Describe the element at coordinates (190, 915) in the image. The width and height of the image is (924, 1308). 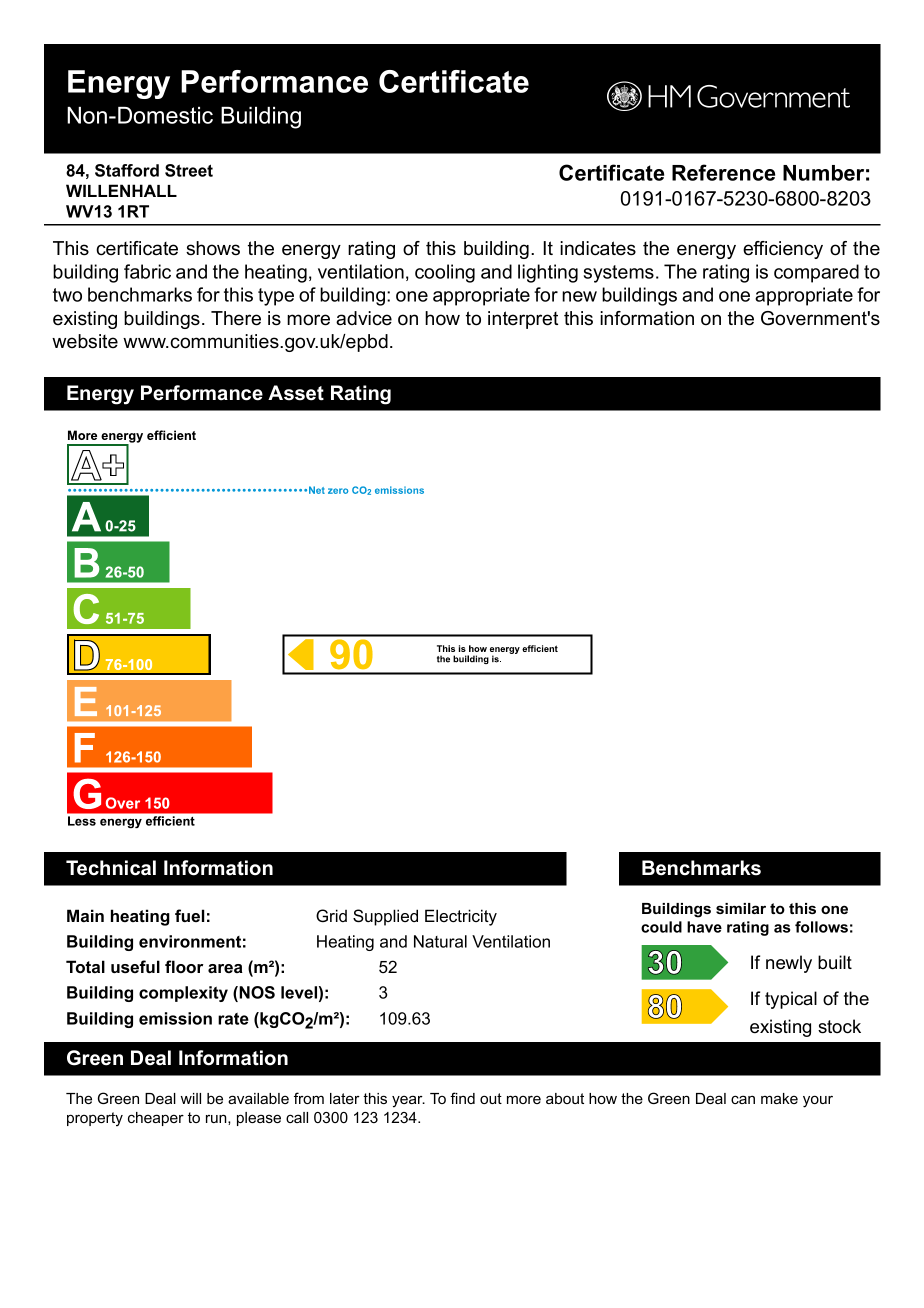
I see `fuel` at that location.
